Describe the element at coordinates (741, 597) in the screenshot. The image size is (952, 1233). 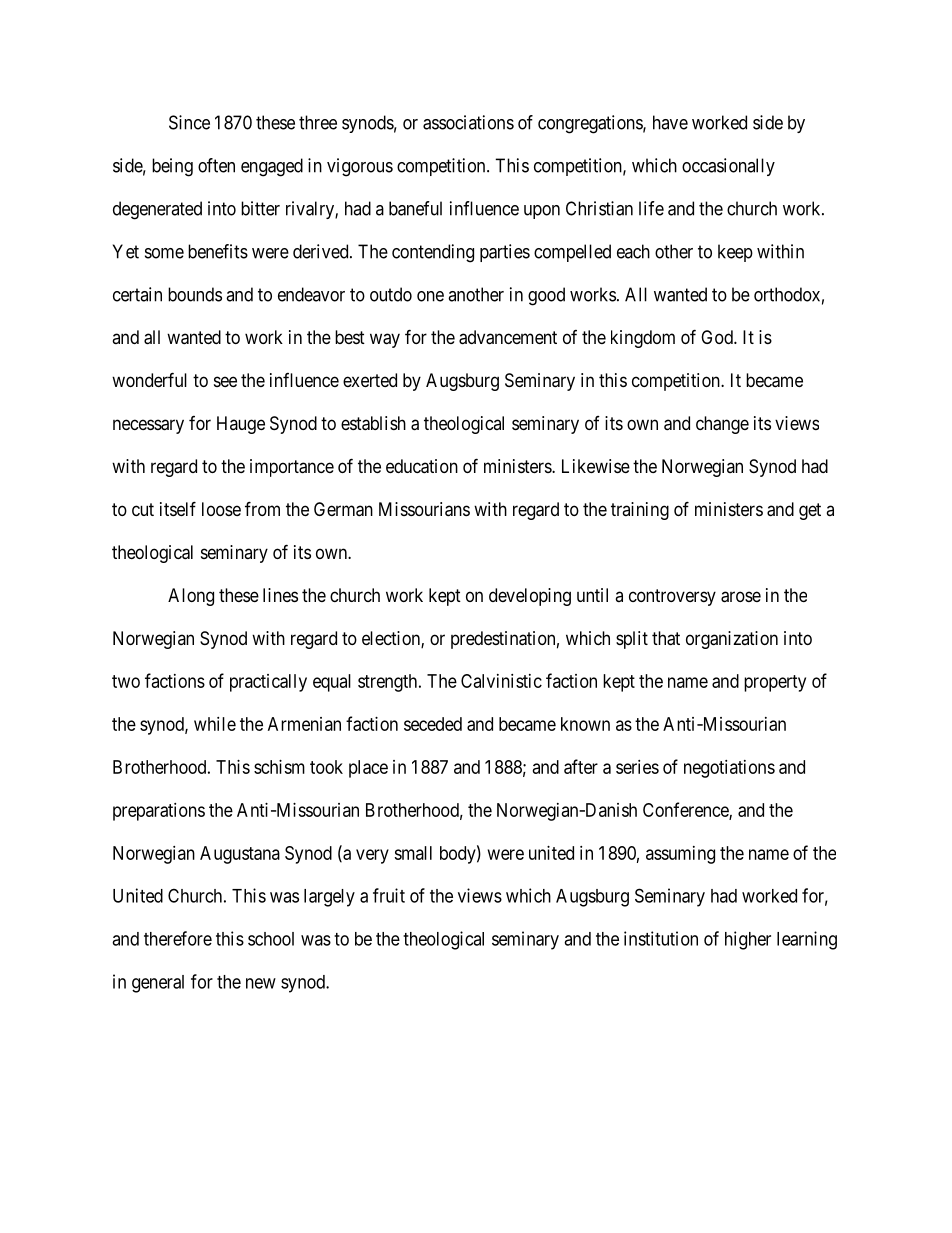
I see `arose` at that location.
